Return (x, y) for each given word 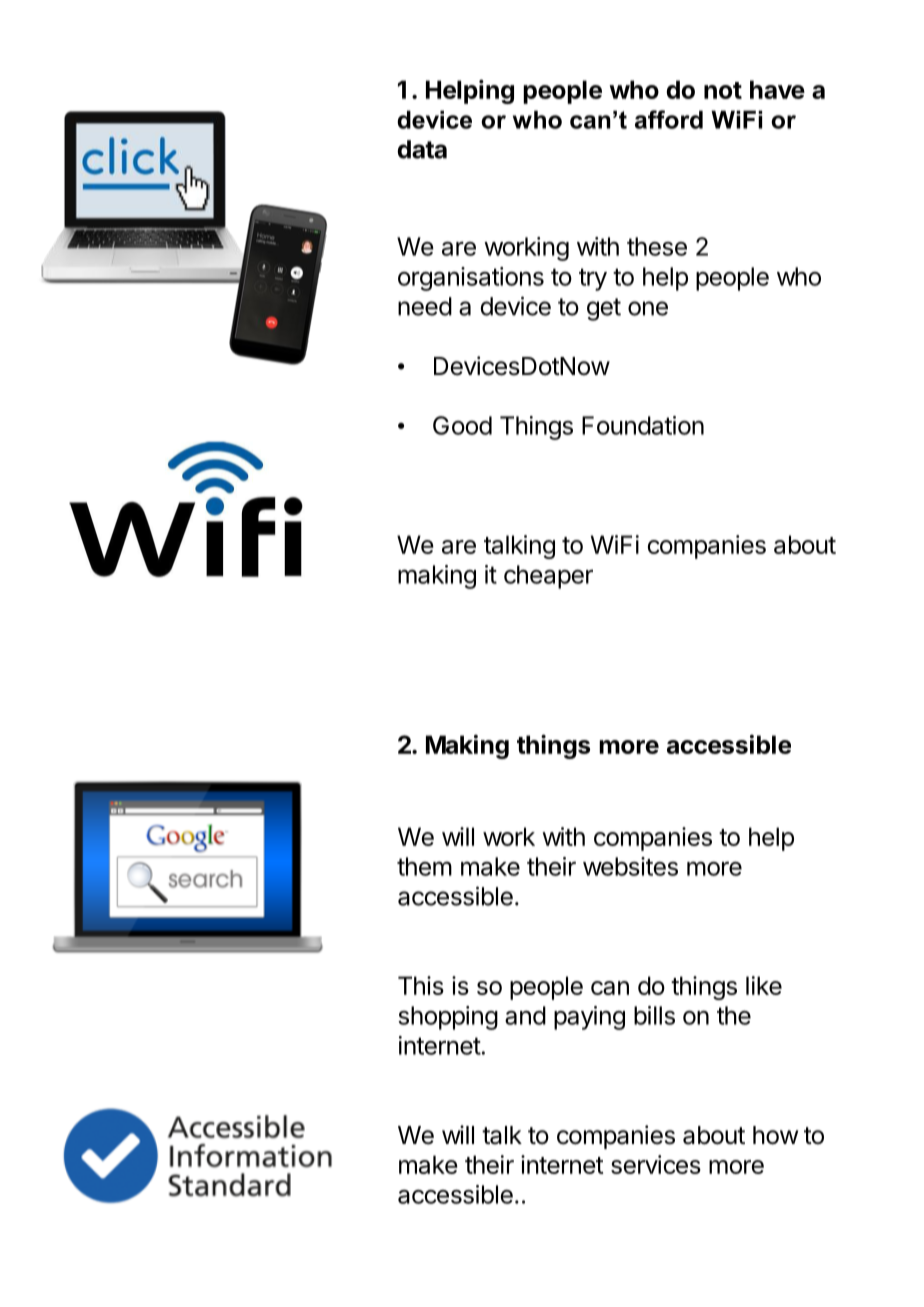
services (656, 1164)
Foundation (643, 425)
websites (630, 866)
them (424, 866)
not (723, 90)
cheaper (548, 577)
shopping (448, 1018)
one (648, 308)
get (604, 309)
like (764, 985)
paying (589, 1018)
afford (669, 119)
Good (462, 425)
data (422, 149)
